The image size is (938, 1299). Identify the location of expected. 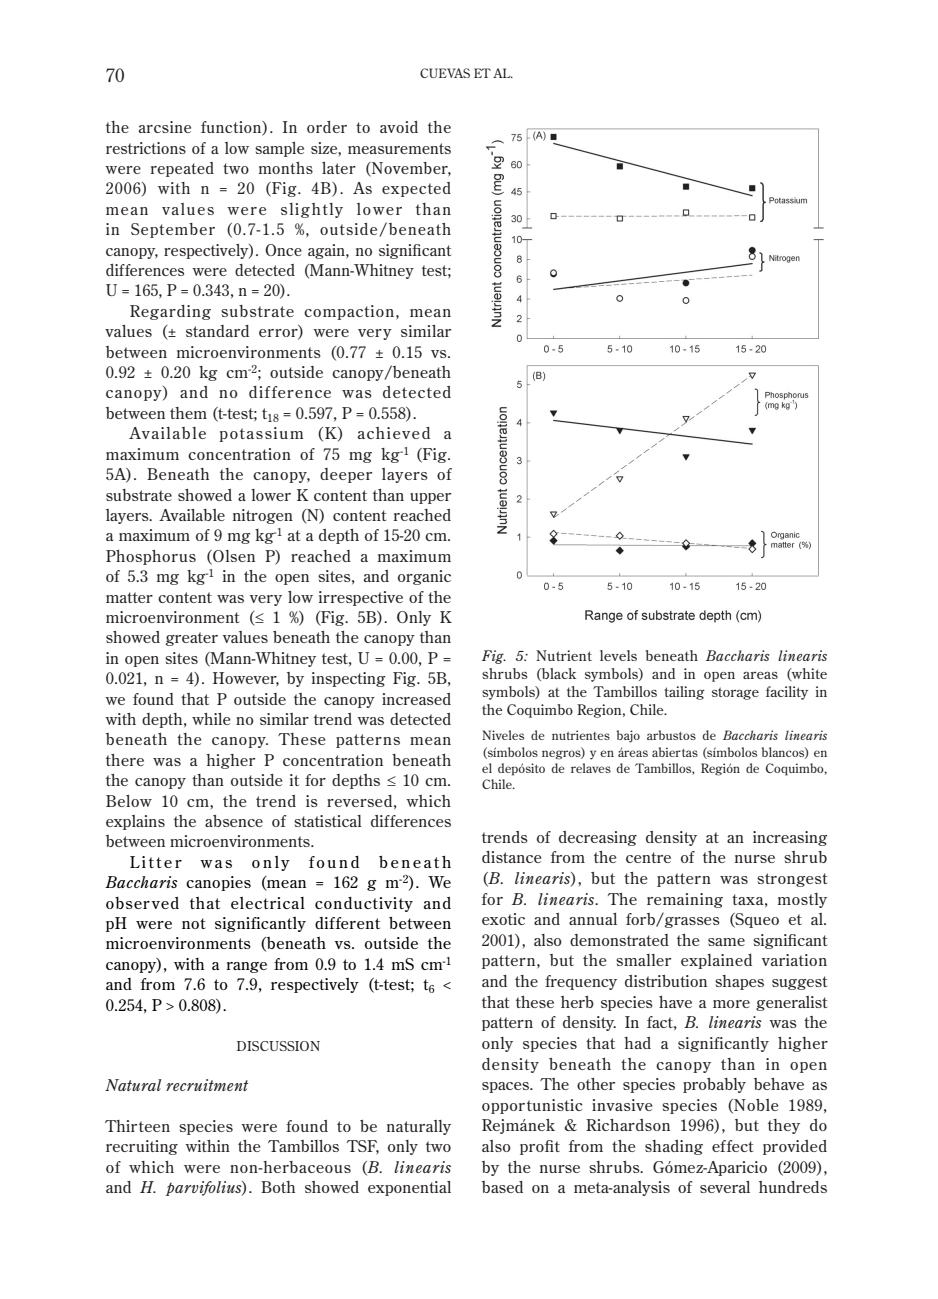
(416, 189).
